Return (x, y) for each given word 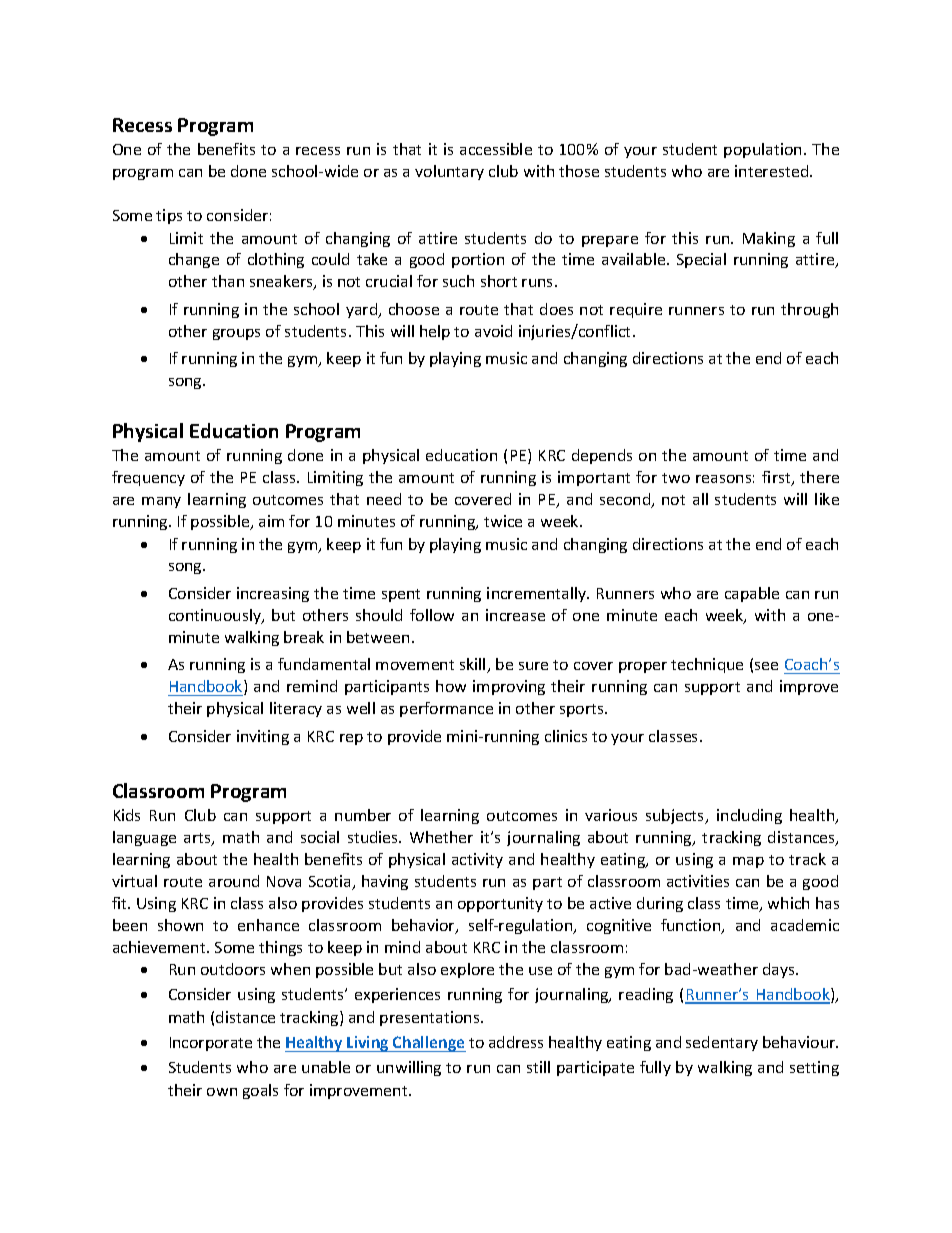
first (777, 478)
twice (503, 521)
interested (773, 171)
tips (169, 216)
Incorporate (211, 1044)
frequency (148, 478)
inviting (263, 737)
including (749, 816)
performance (446, 709)
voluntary (449, 172)
